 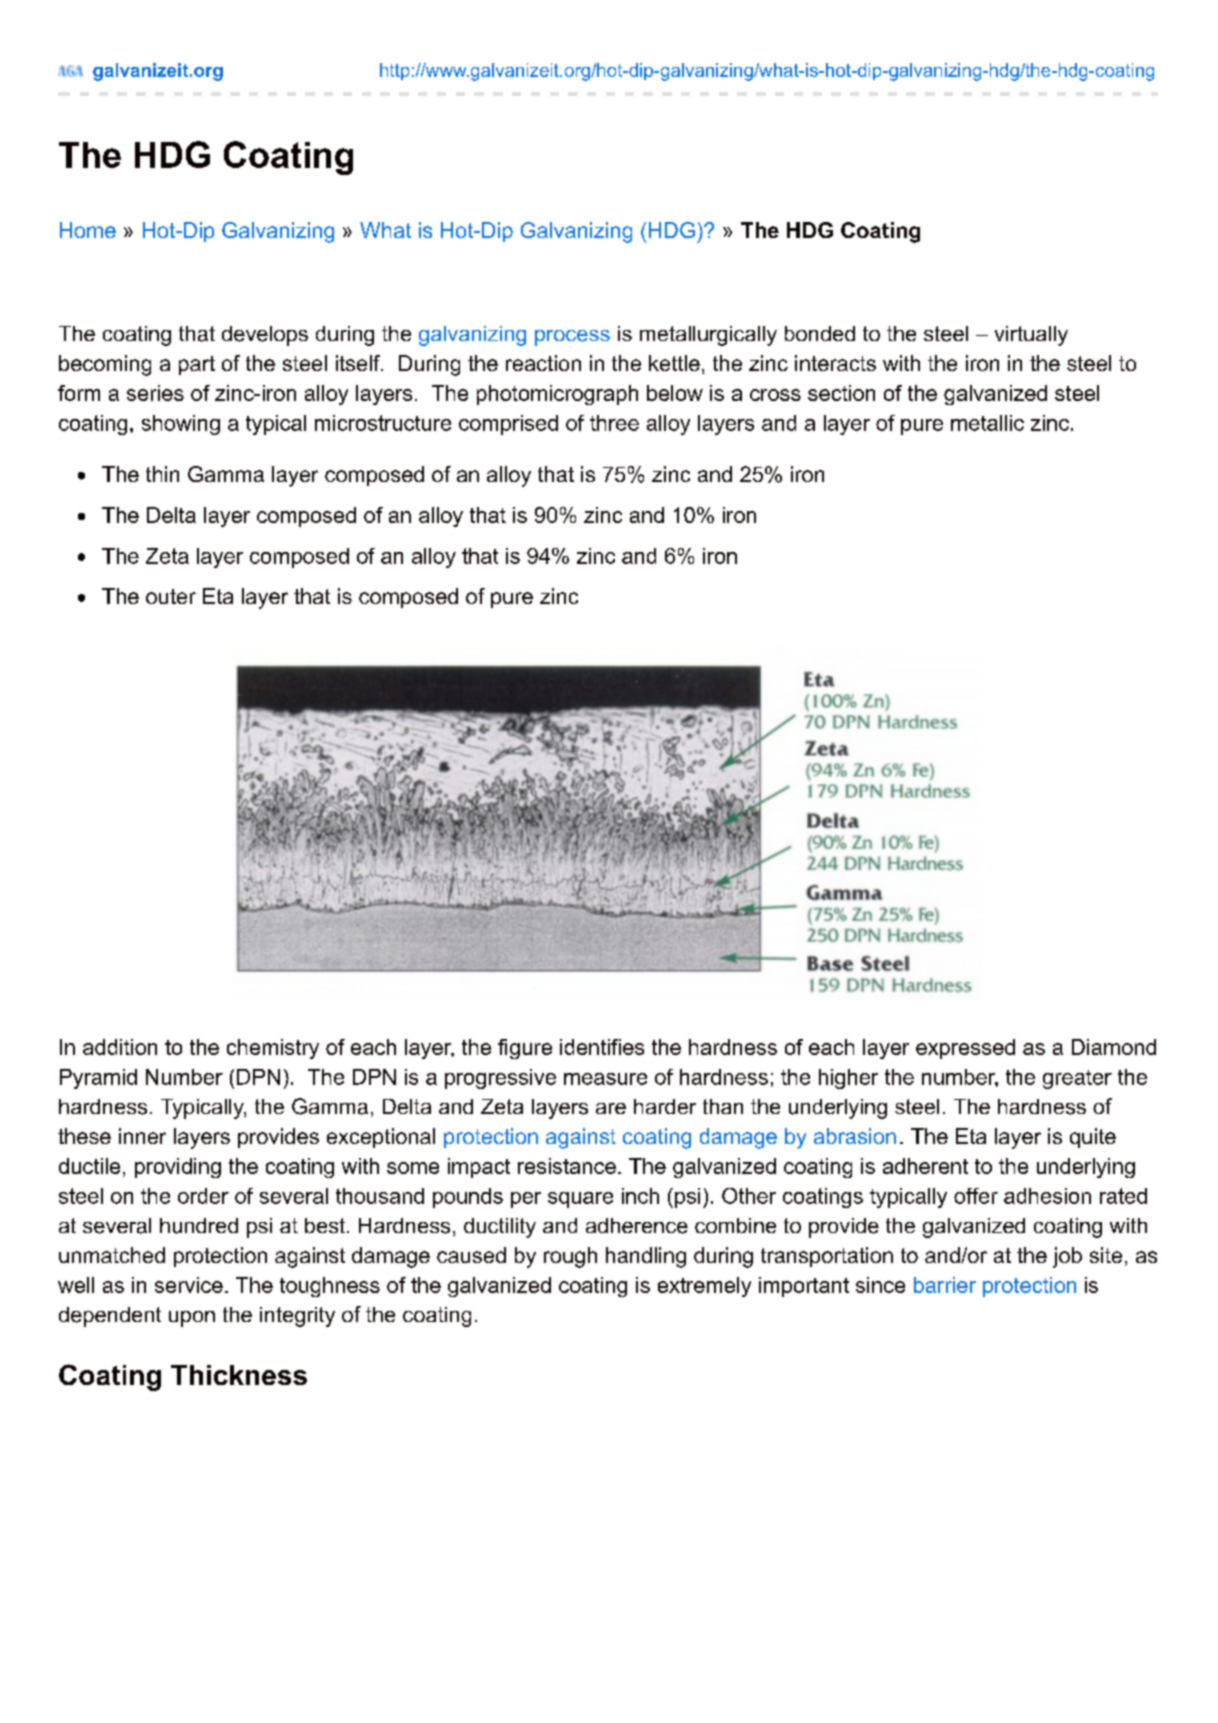 I want to click on inner, so click(x=142, y=1136).
